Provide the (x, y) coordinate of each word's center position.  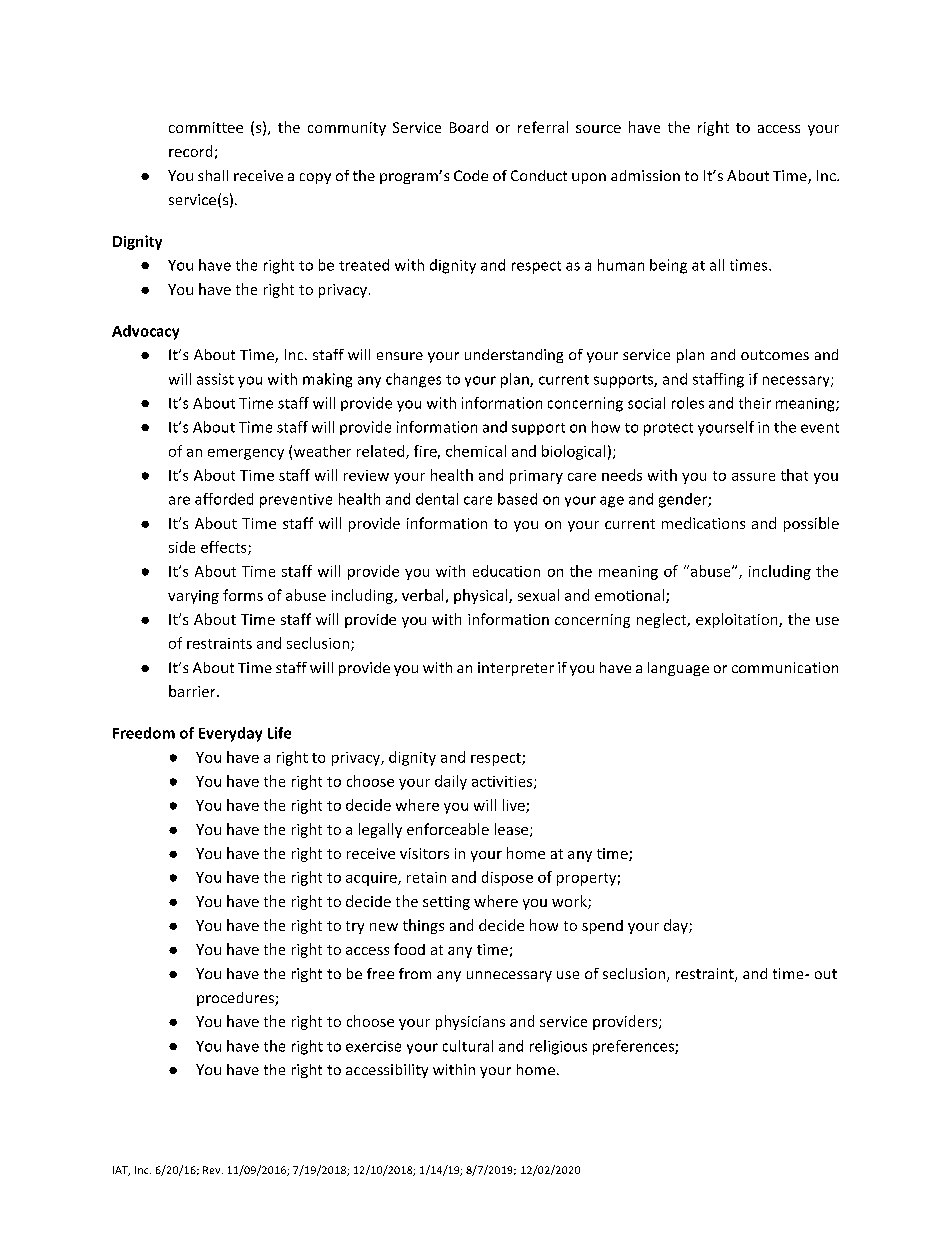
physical (482, 596)
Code (471, 175)
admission (645, 175)
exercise (373, 1046)
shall (213, 175)
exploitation (738, 620)
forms (243, 595)
